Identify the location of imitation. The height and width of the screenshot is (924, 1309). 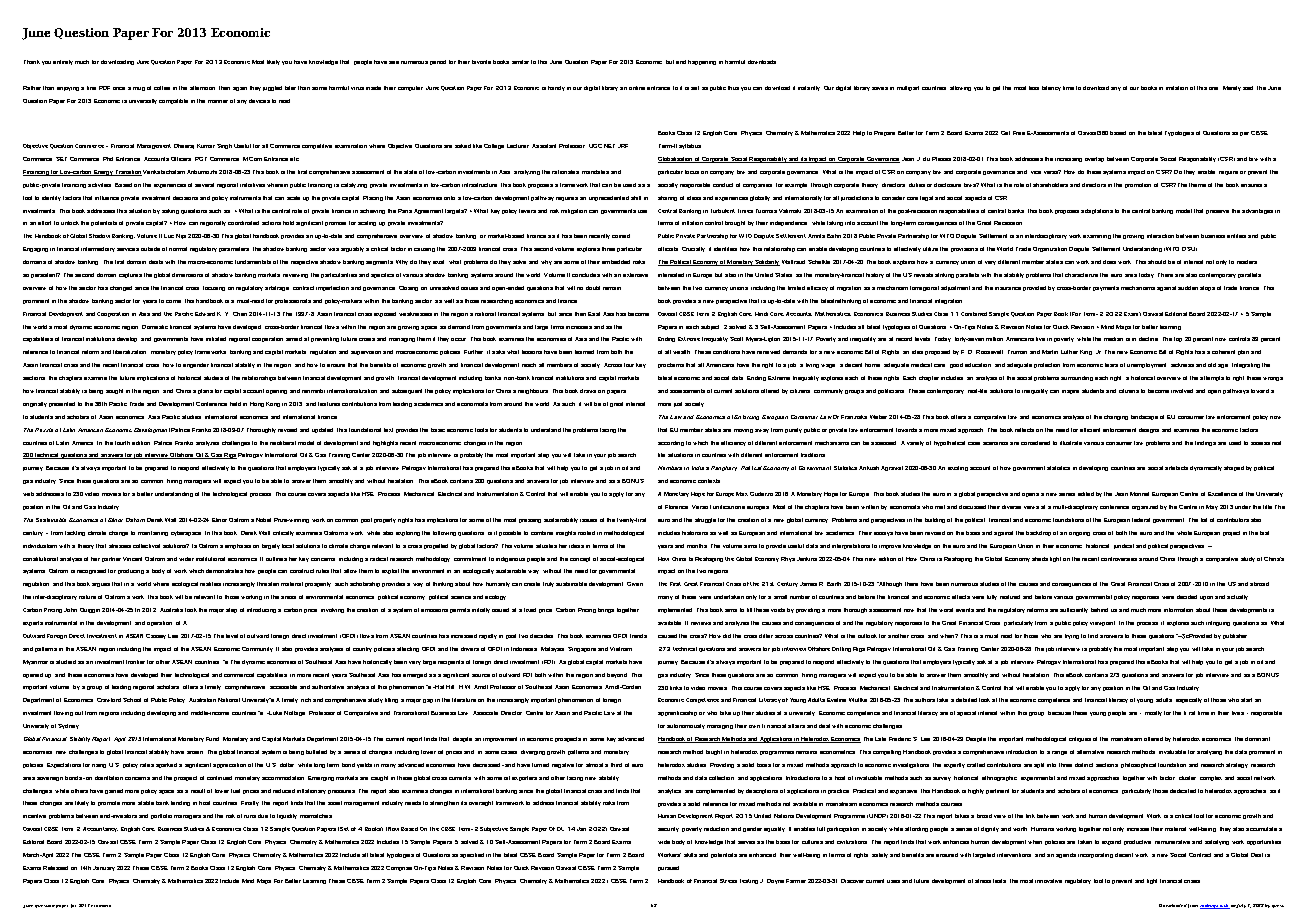
(1177, 88).
